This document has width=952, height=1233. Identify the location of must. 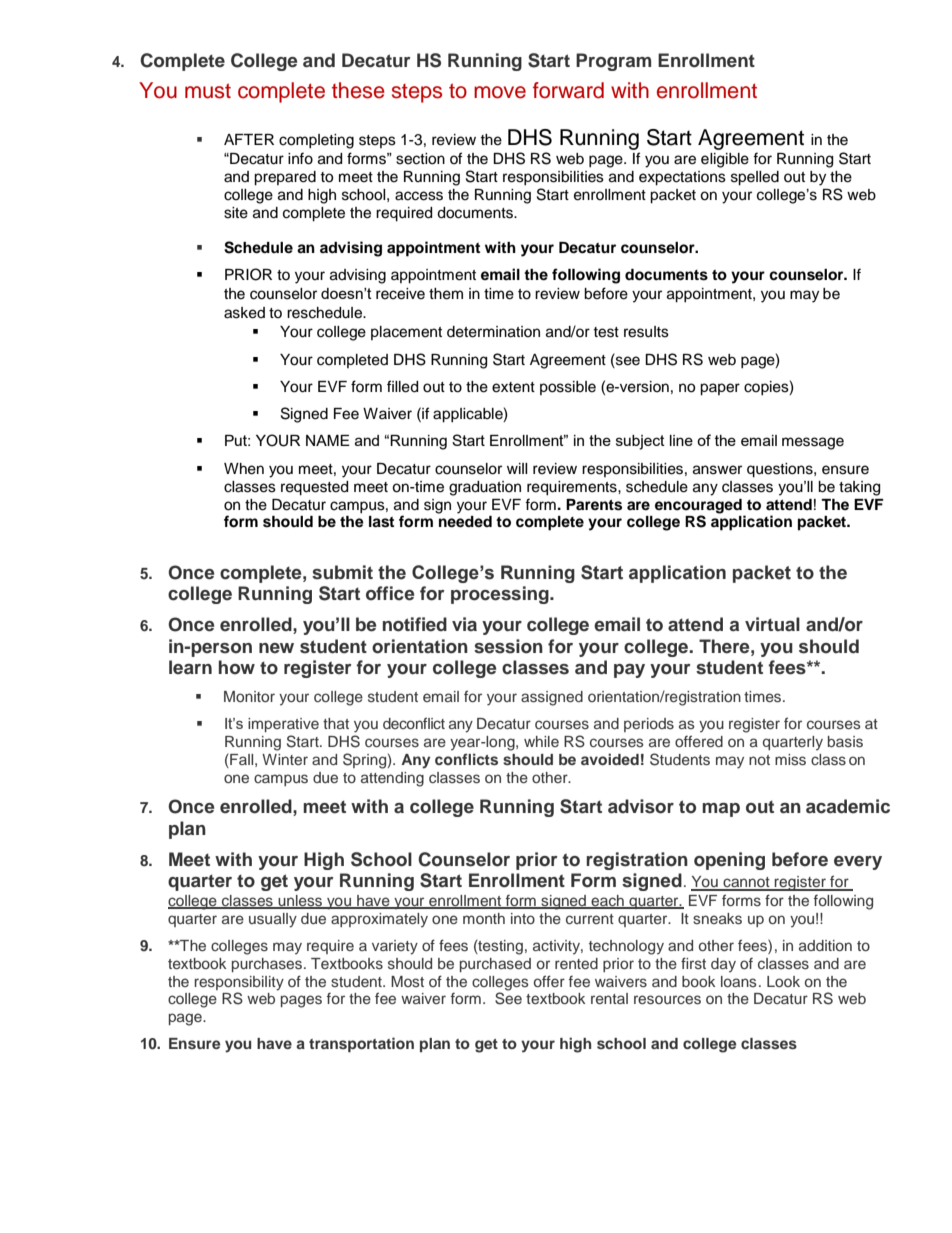
(208, 91).
